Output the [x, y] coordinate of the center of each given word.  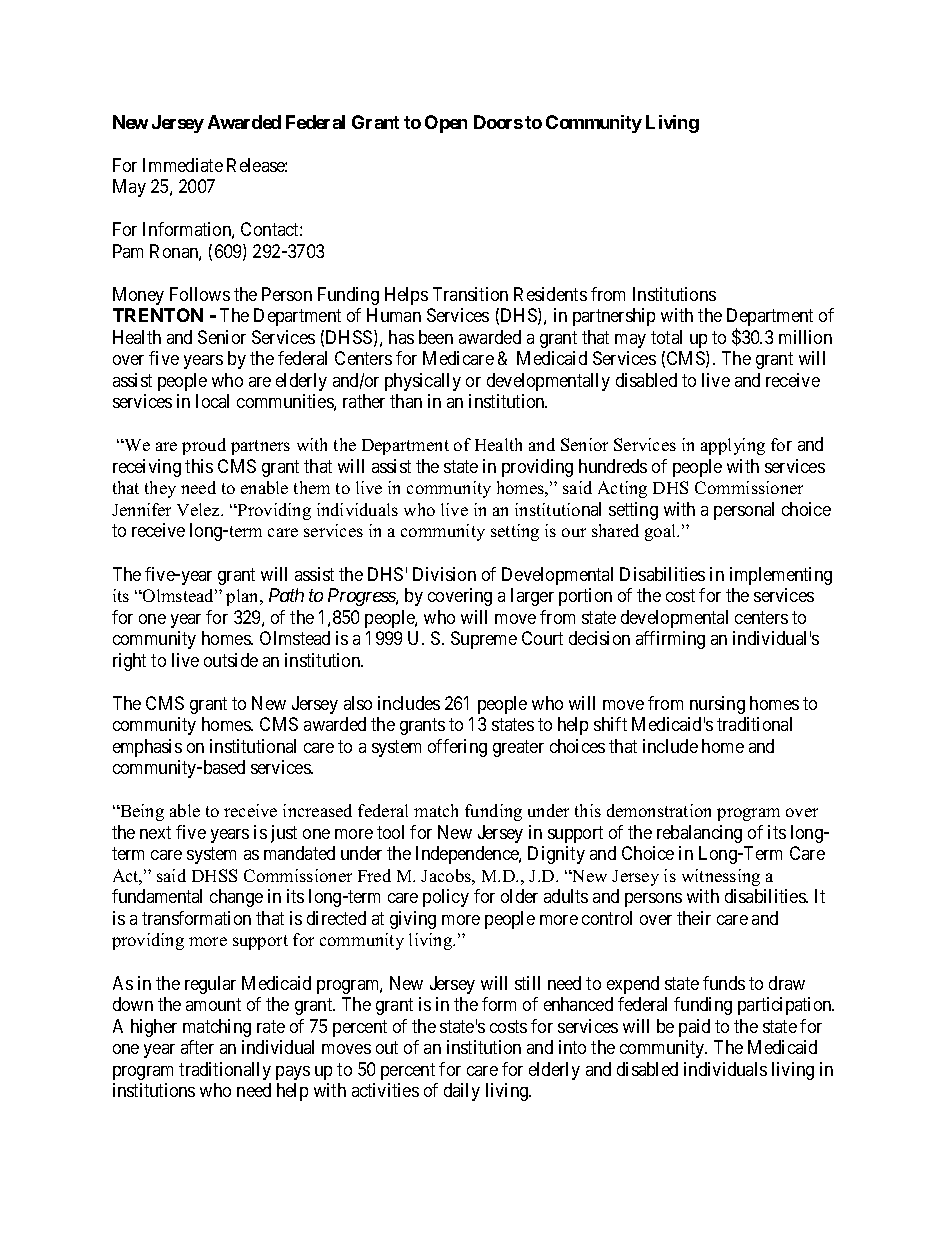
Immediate [183, 165]
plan [244, 597]
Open [446, 124]
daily [462, 1092]
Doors [498, 122]
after [197, 1047]
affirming [670, 640]
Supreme [484, 640]
